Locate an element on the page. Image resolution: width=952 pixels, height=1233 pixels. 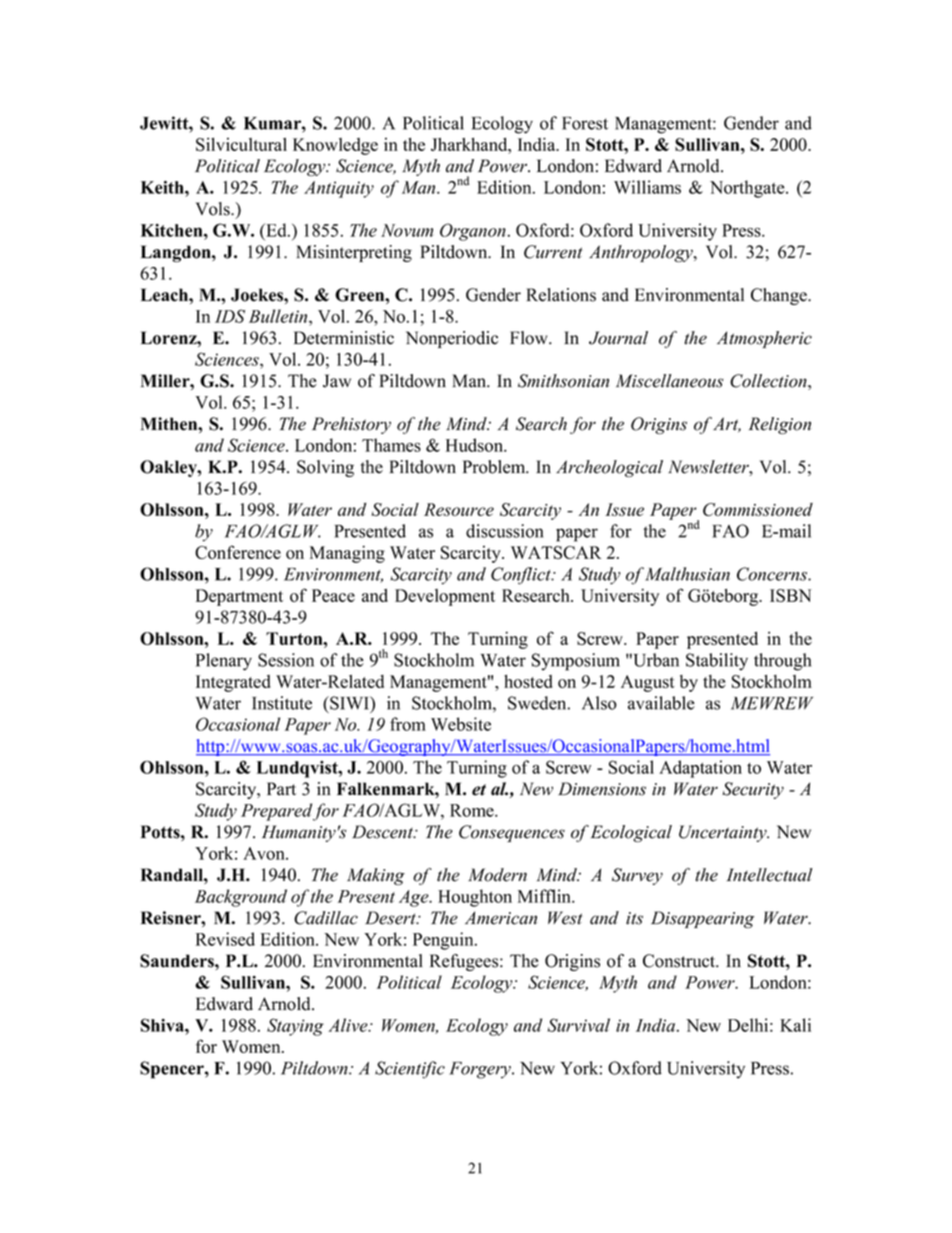
Malthusian is located at coordinates (687, 574).
